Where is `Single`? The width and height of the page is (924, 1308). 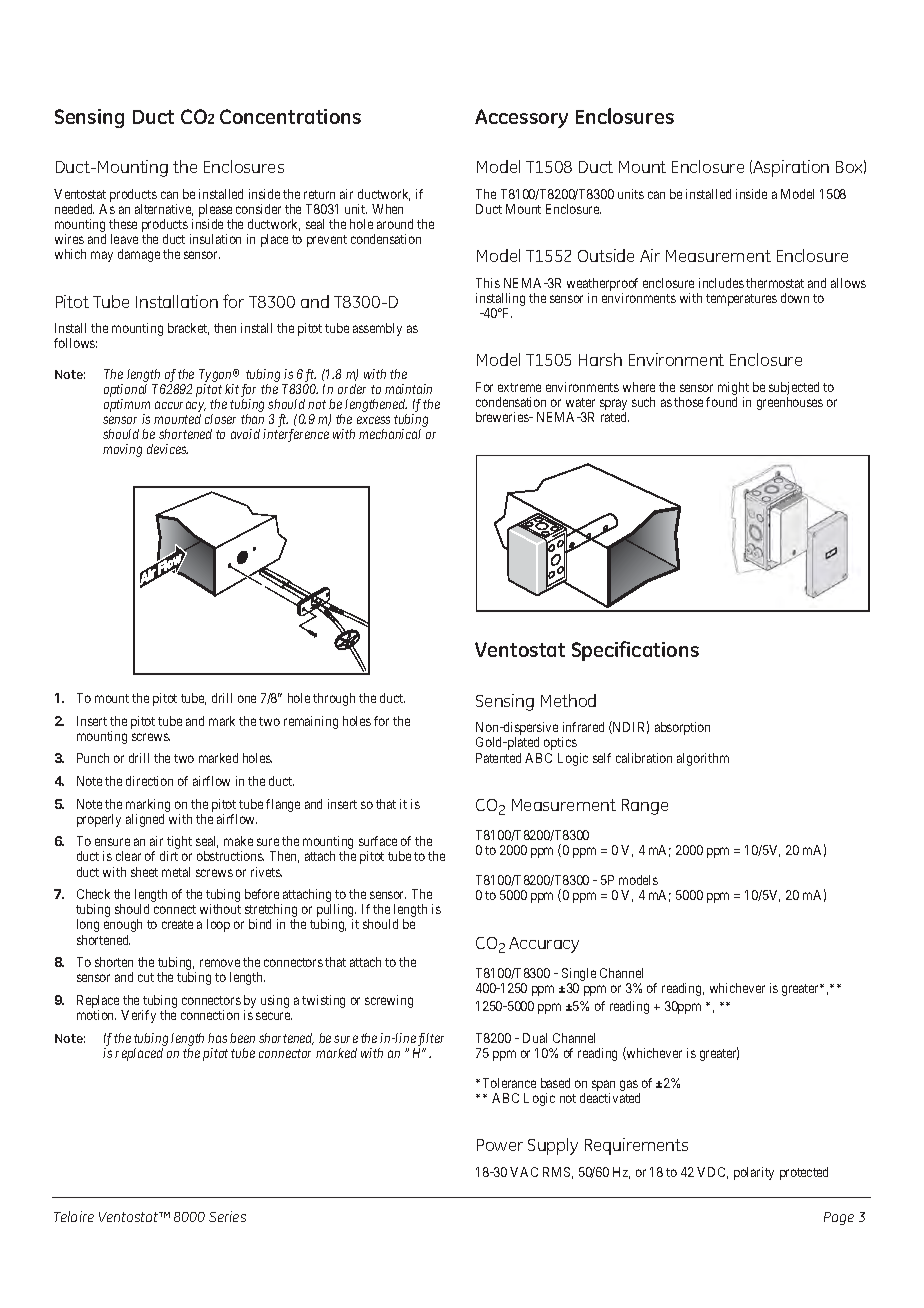
Single is located at coordinates (579, 976).
